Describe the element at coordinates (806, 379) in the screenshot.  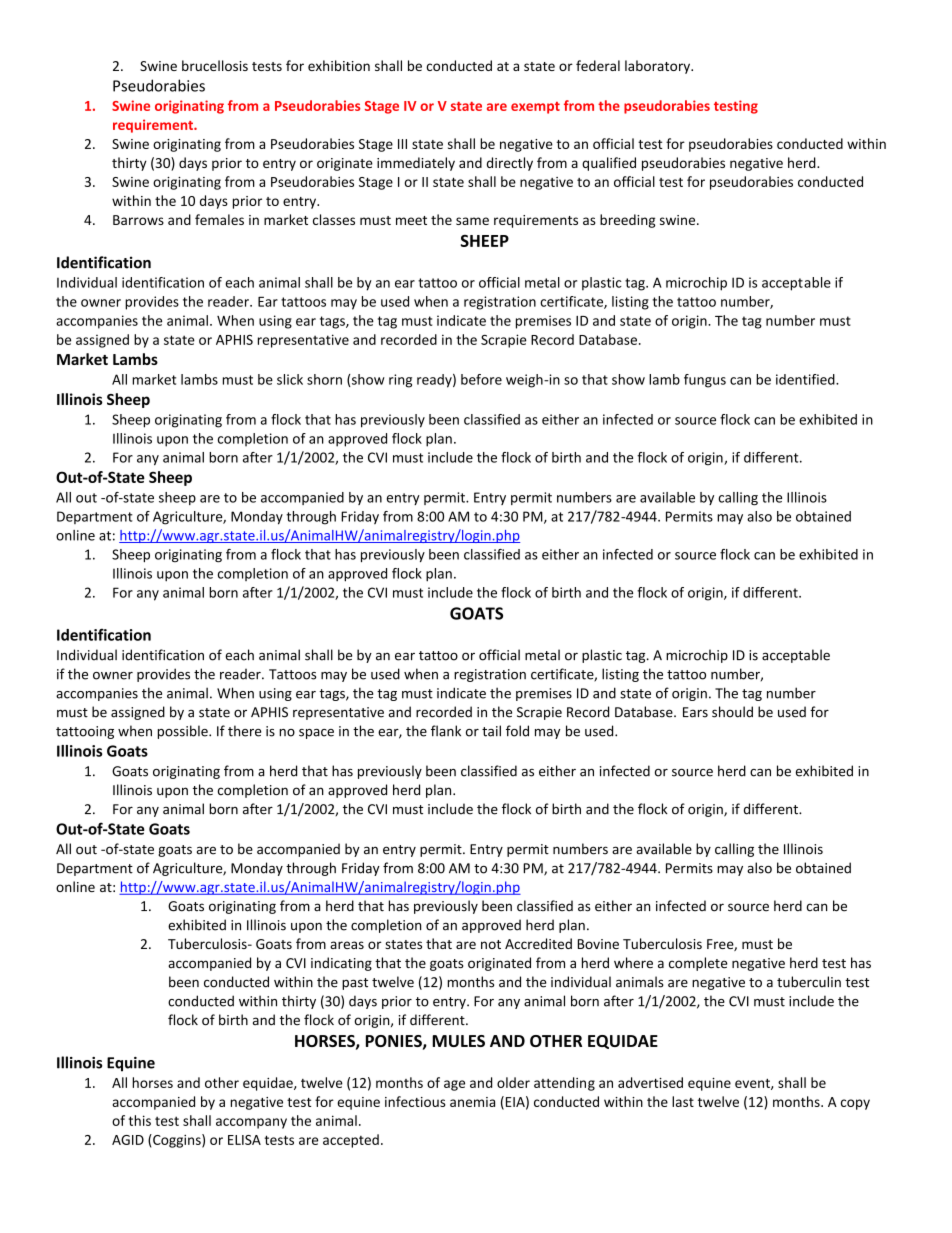
I see `identified` at that location.
